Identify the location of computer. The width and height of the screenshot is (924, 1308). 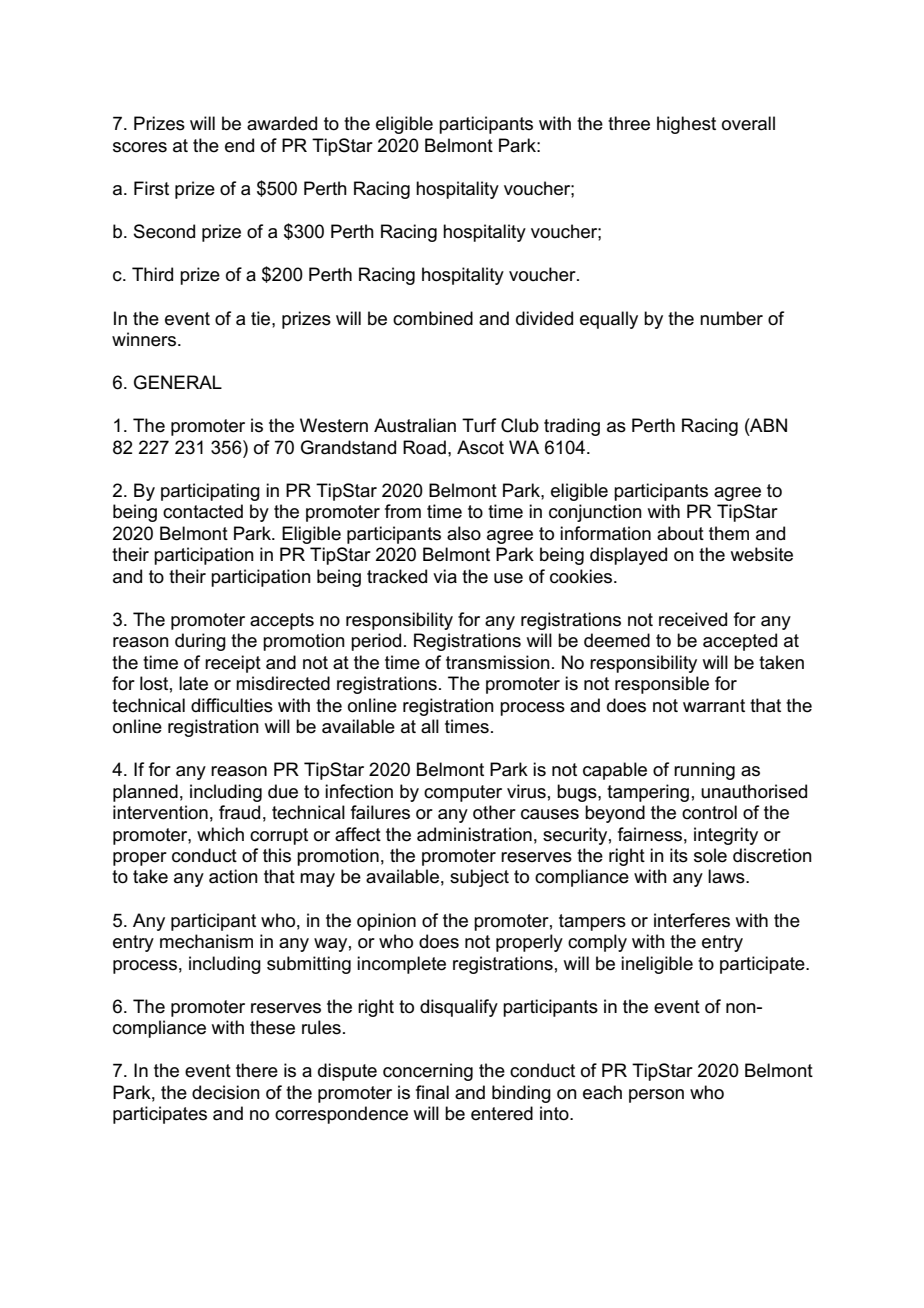
(463, 793).
